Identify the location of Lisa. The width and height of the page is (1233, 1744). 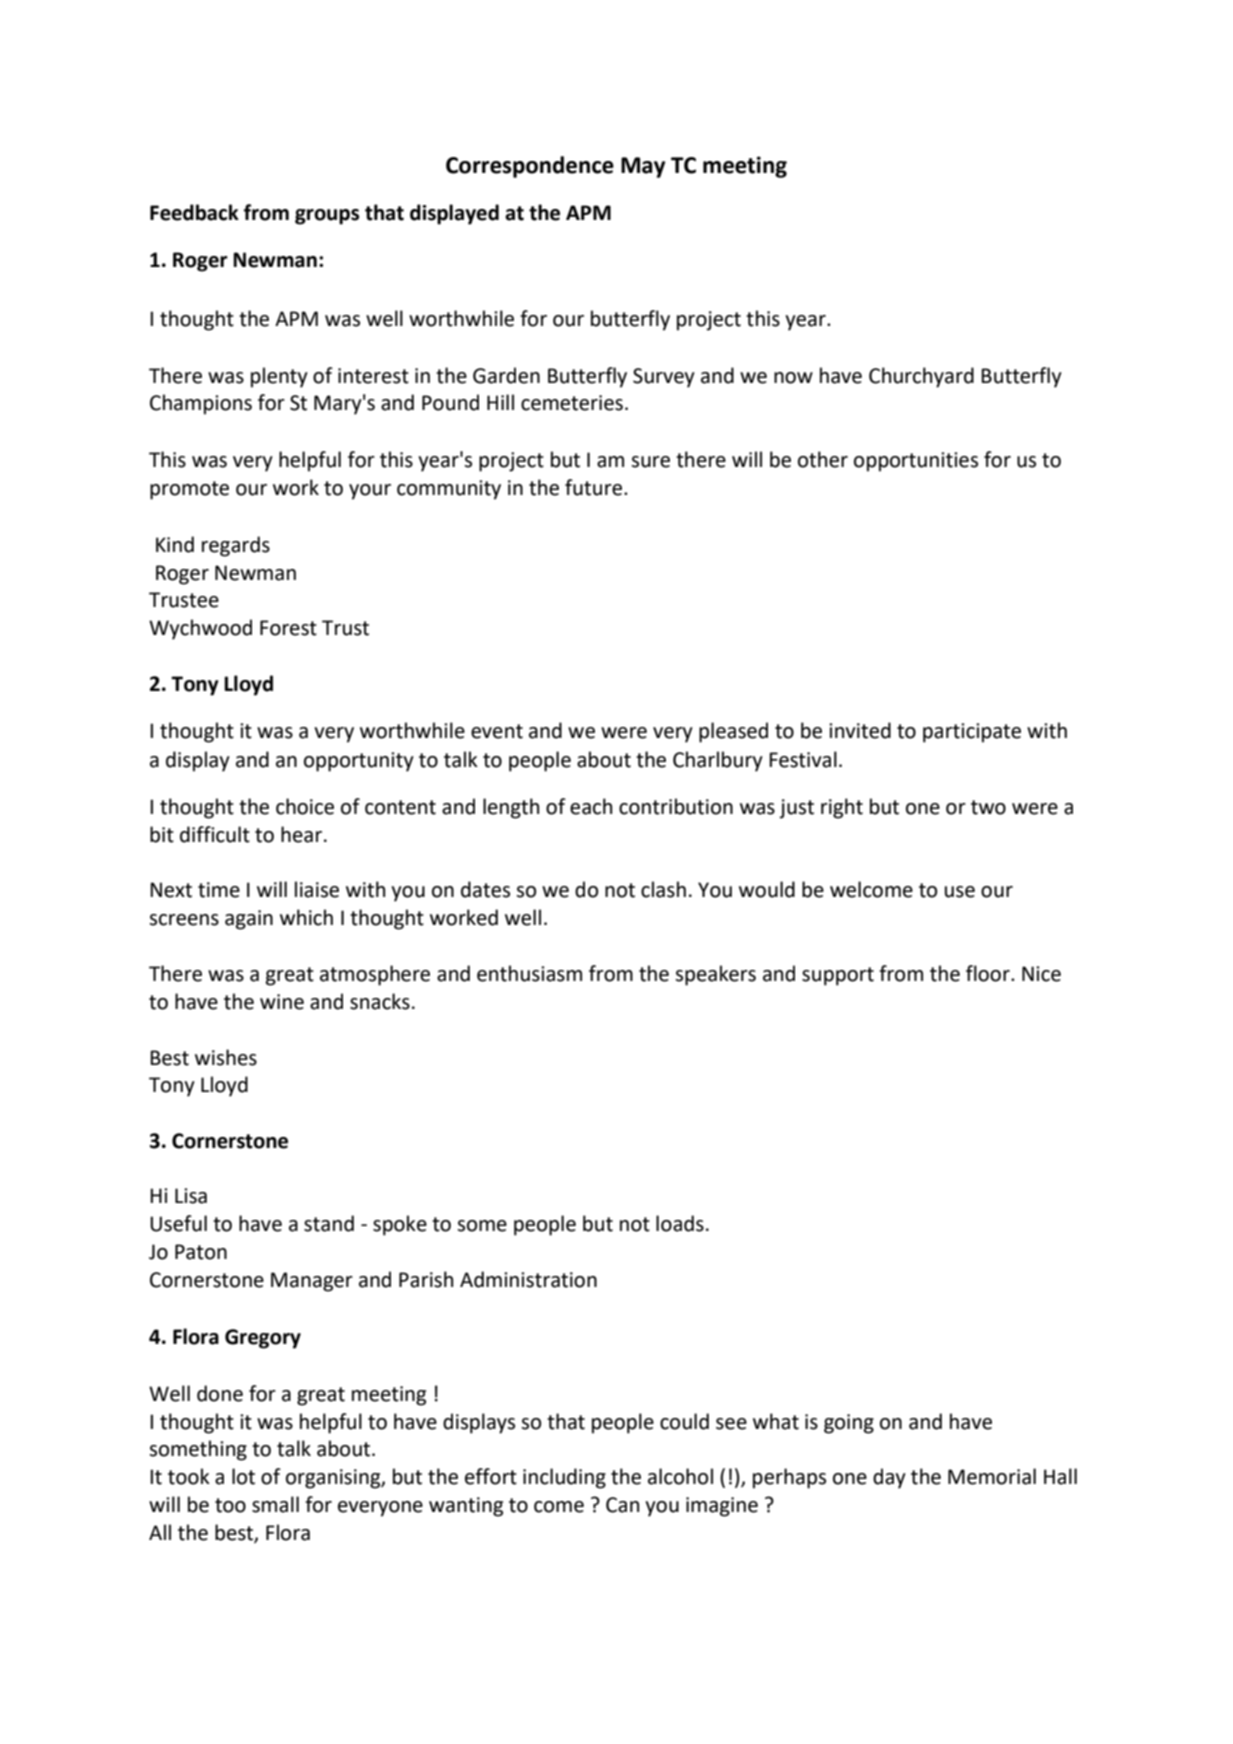
(191, 1196).
